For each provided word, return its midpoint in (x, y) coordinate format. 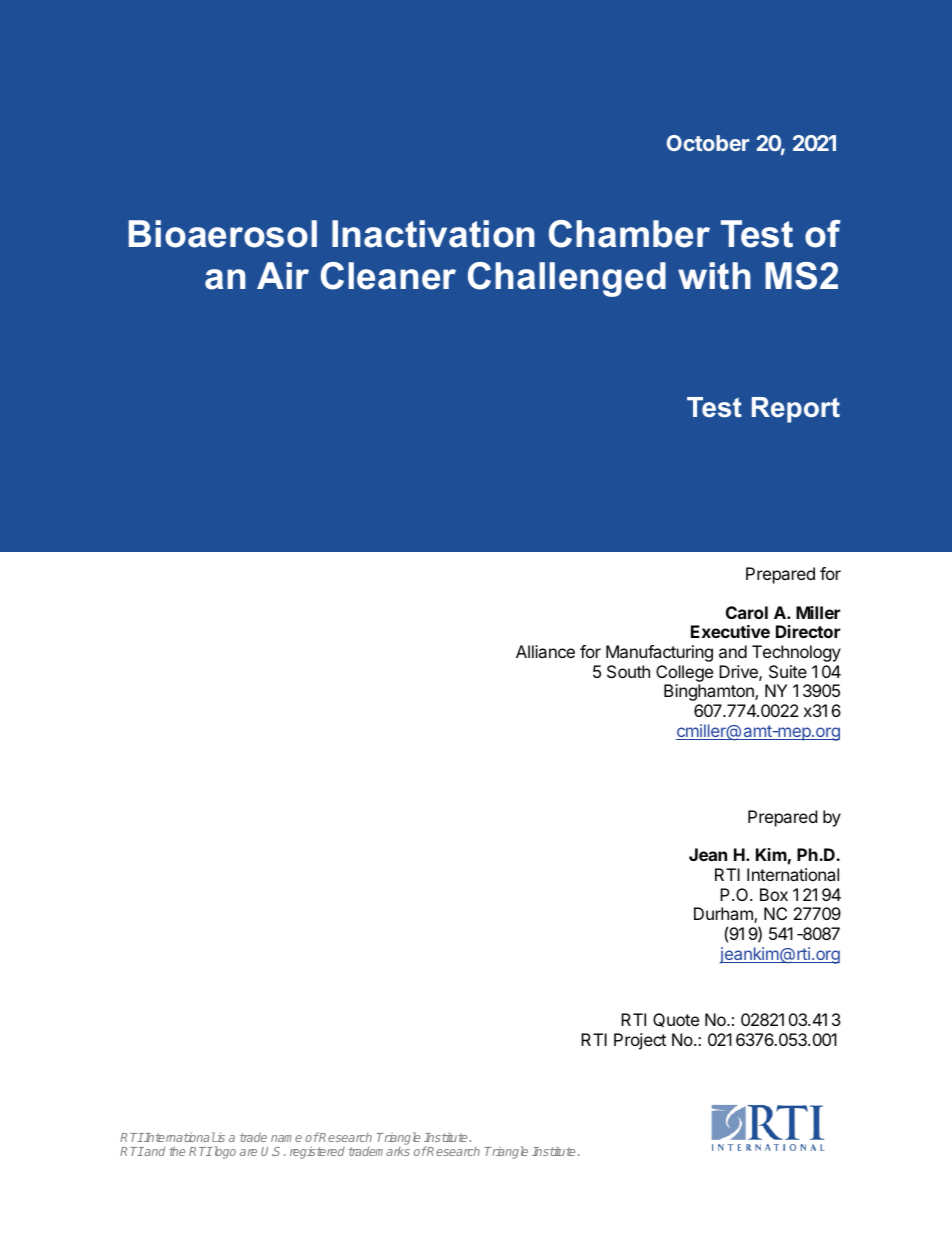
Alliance (545, 651)
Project (640, 1041)
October (708, 143)
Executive (730, 631)
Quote (676, 1020)
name (286, 1138)
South (628, 671)
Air (283, 275)
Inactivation (433, 234)
